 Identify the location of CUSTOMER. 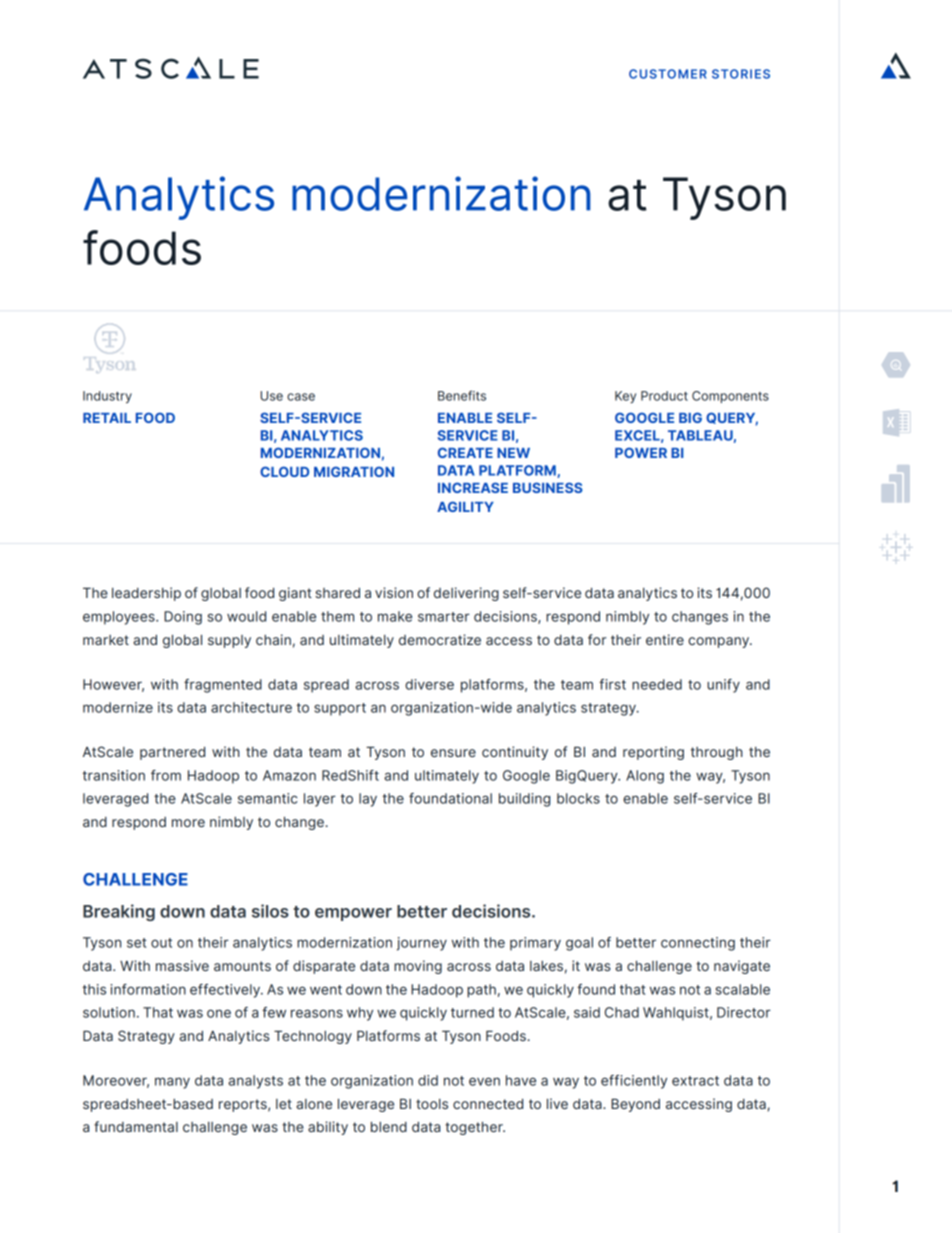
(668, 74).
